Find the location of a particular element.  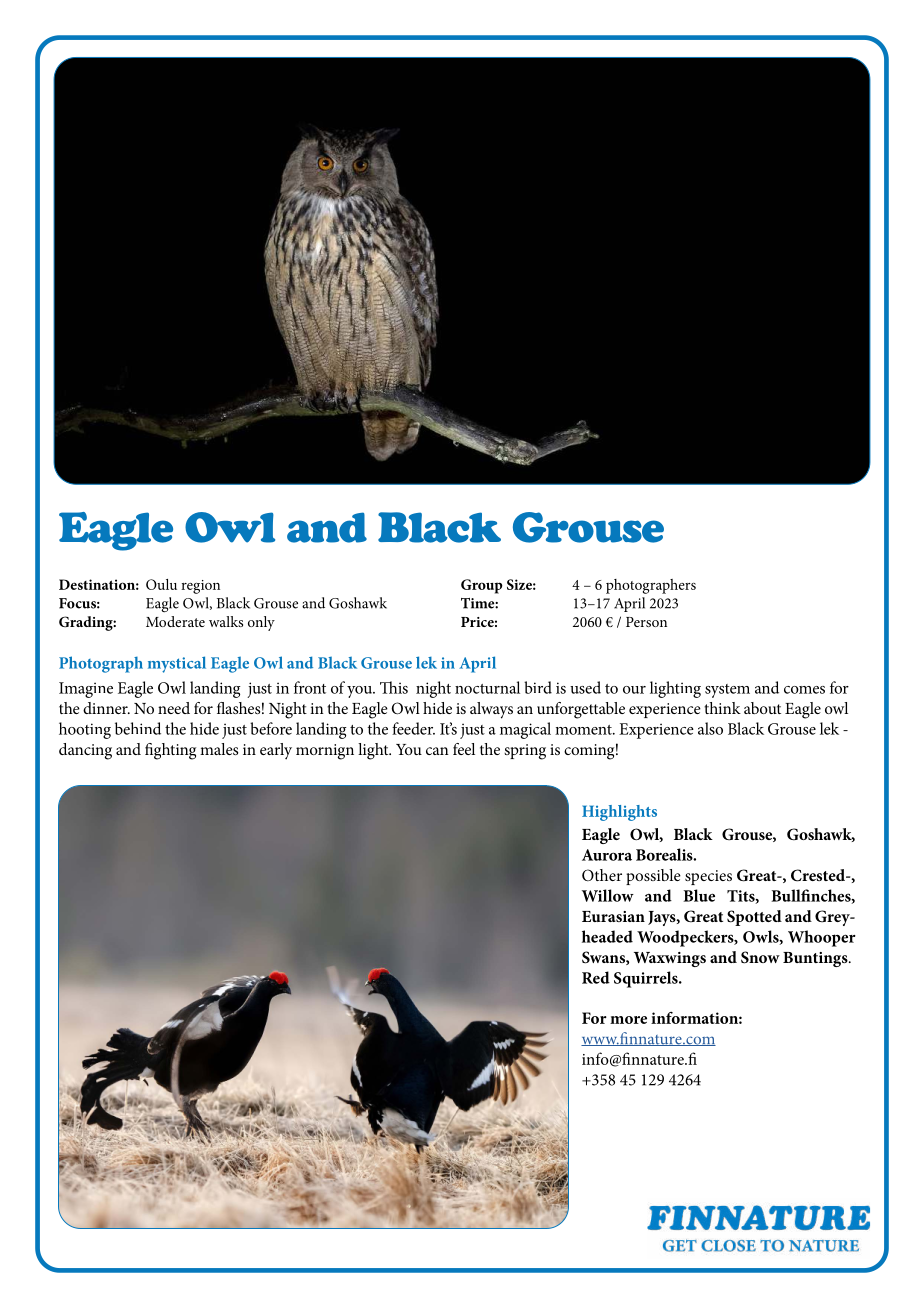

Red is located at coordinates (596, 977).
